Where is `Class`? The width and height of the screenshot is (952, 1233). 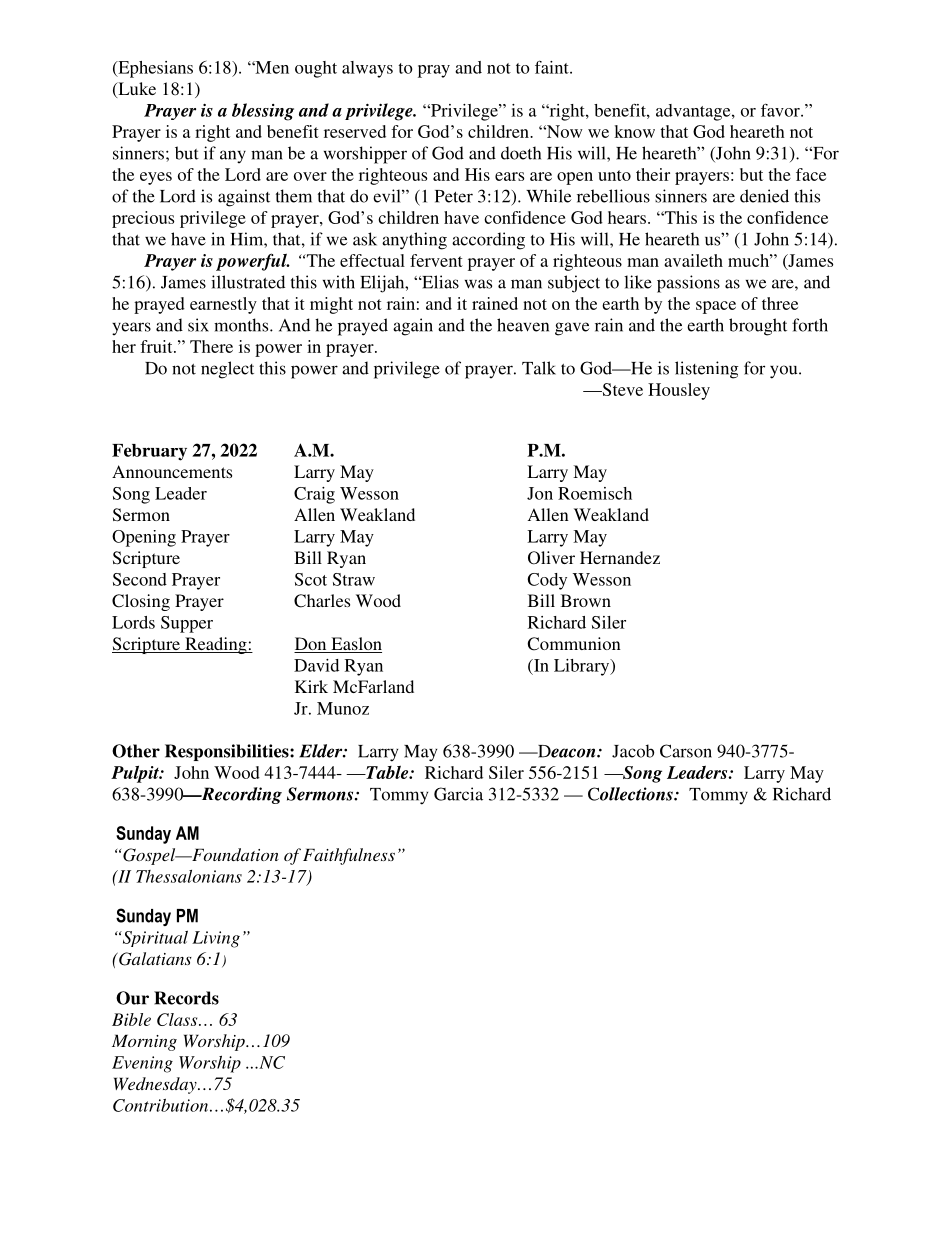 Class is located at coordinates (178, 1019).
